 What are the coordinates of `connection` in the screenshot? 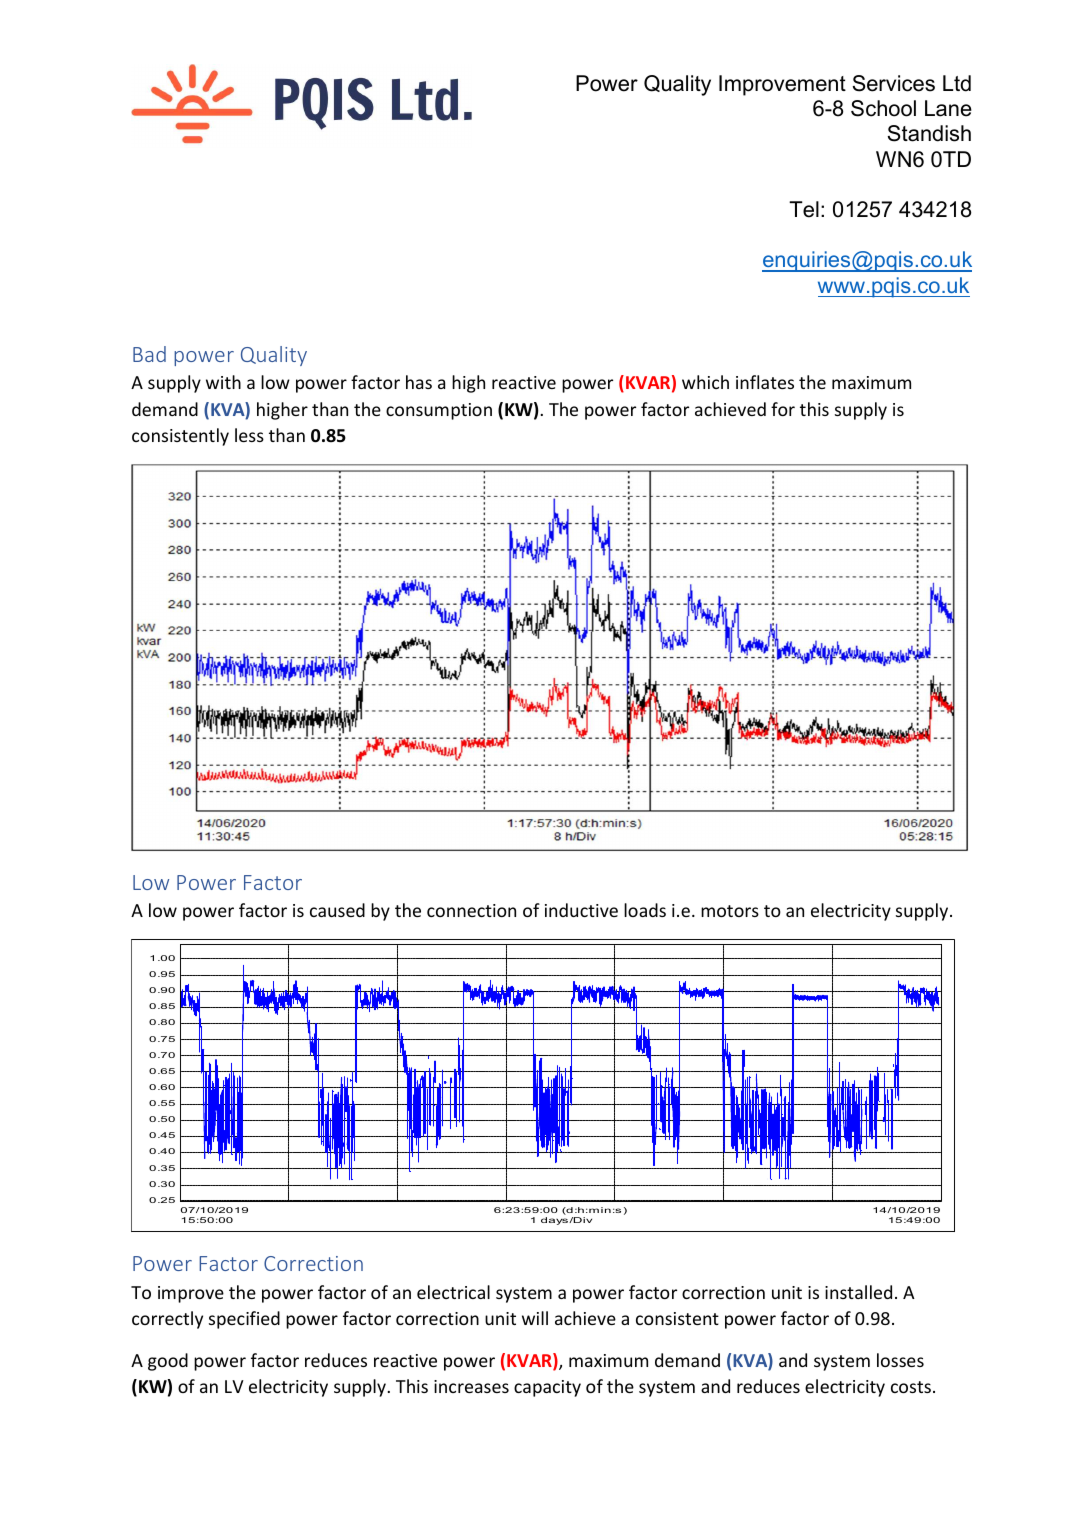 It's located at (471, 910).
